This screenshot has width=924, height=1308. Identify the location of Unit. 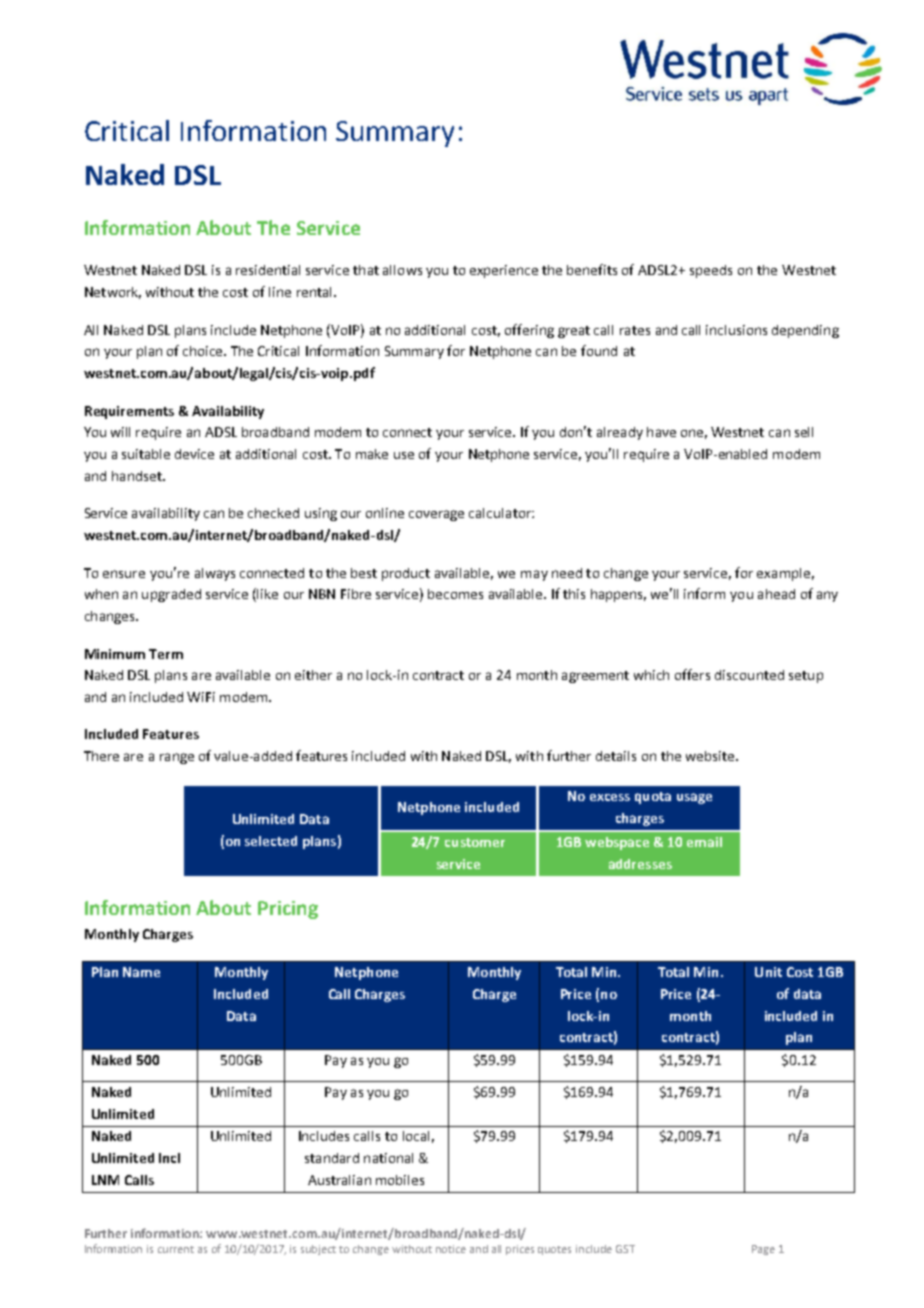
(768, 972).
